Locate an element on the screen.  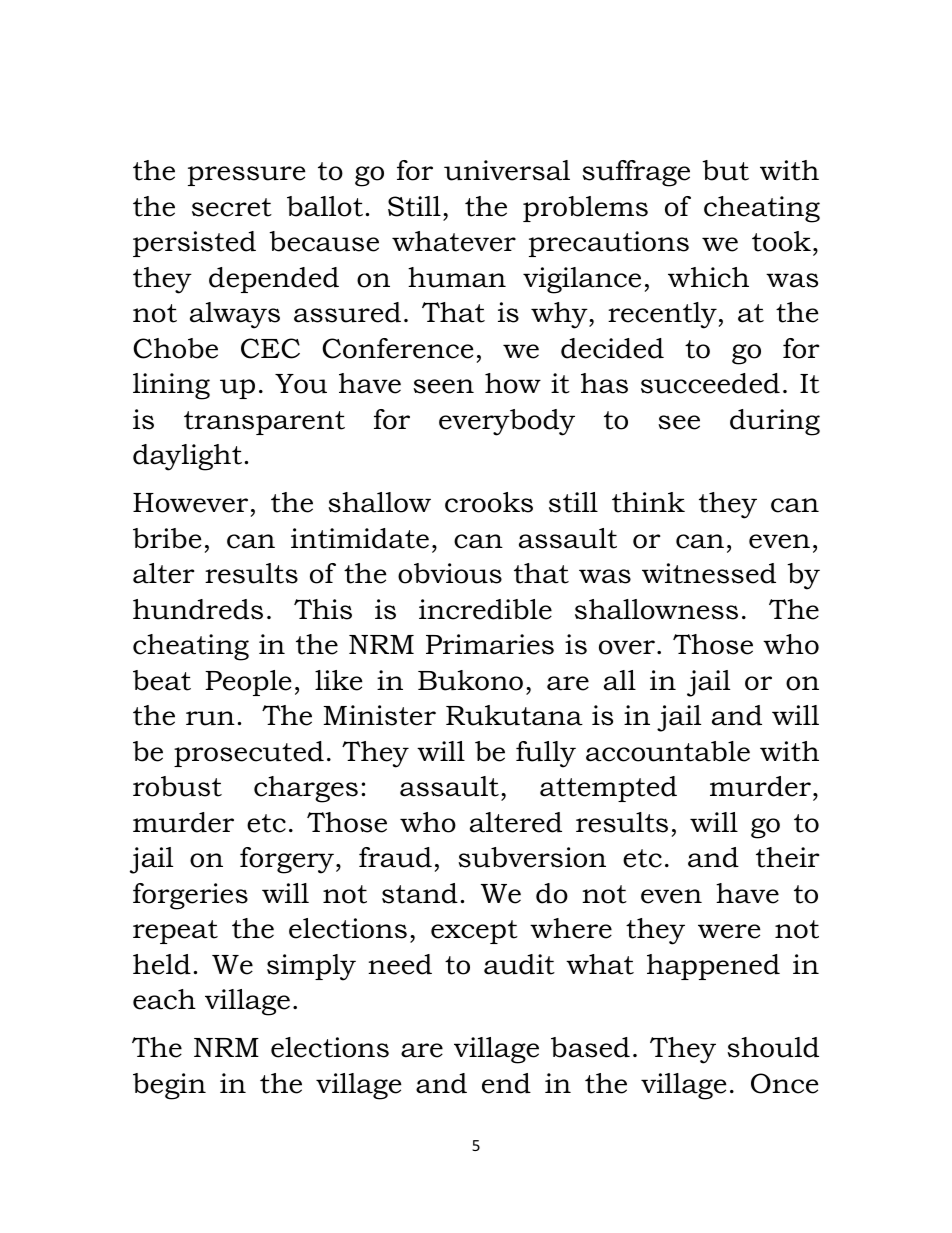
but is located at coordinates (725, 170).
